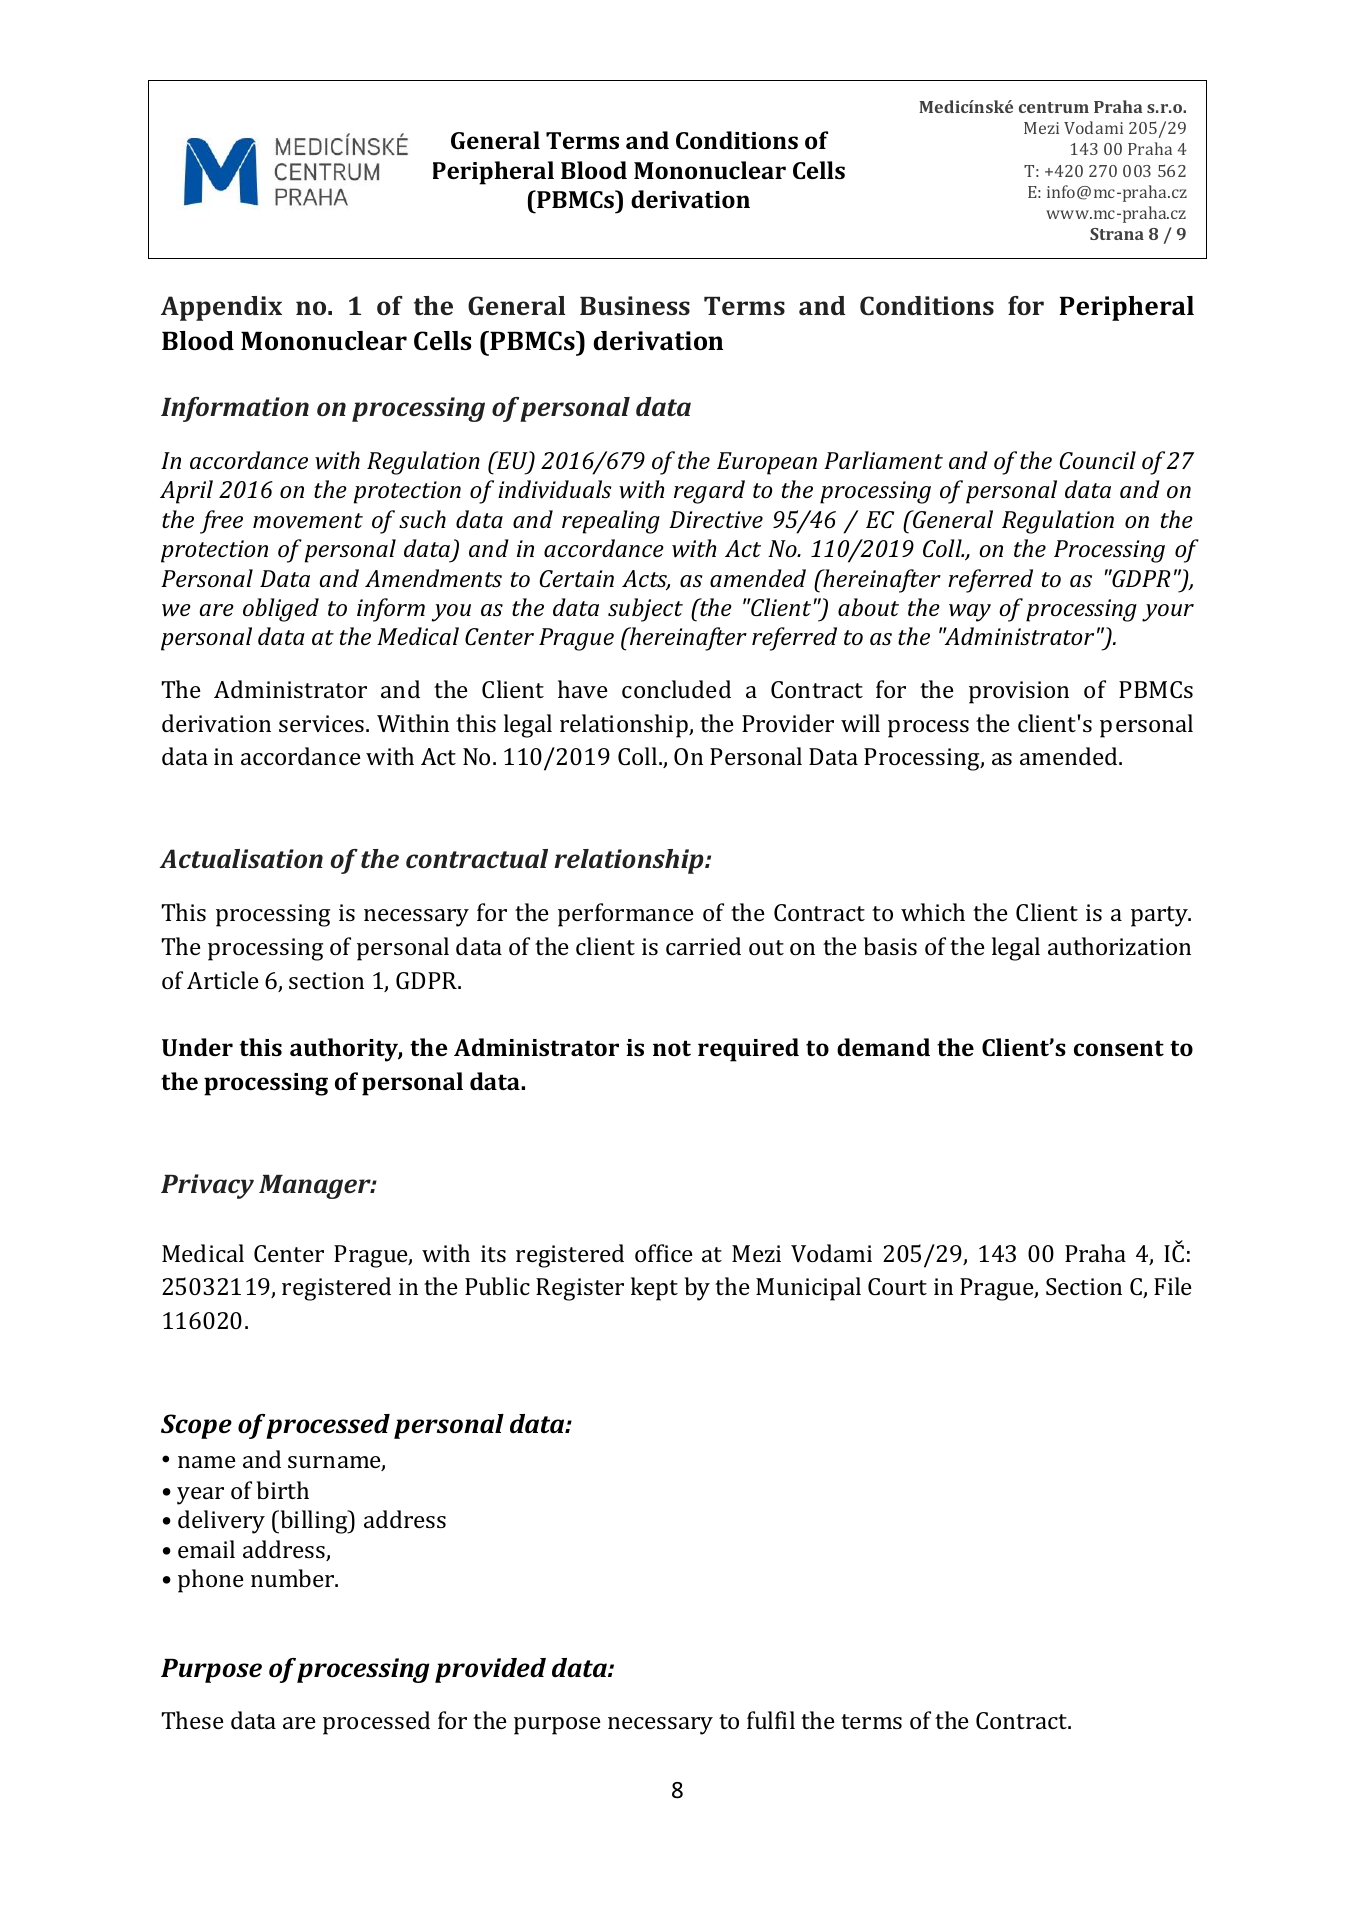  What do you see at coordinates (1019, 692) in the document?
I see `provision` at bounding box center [1019, 692].
